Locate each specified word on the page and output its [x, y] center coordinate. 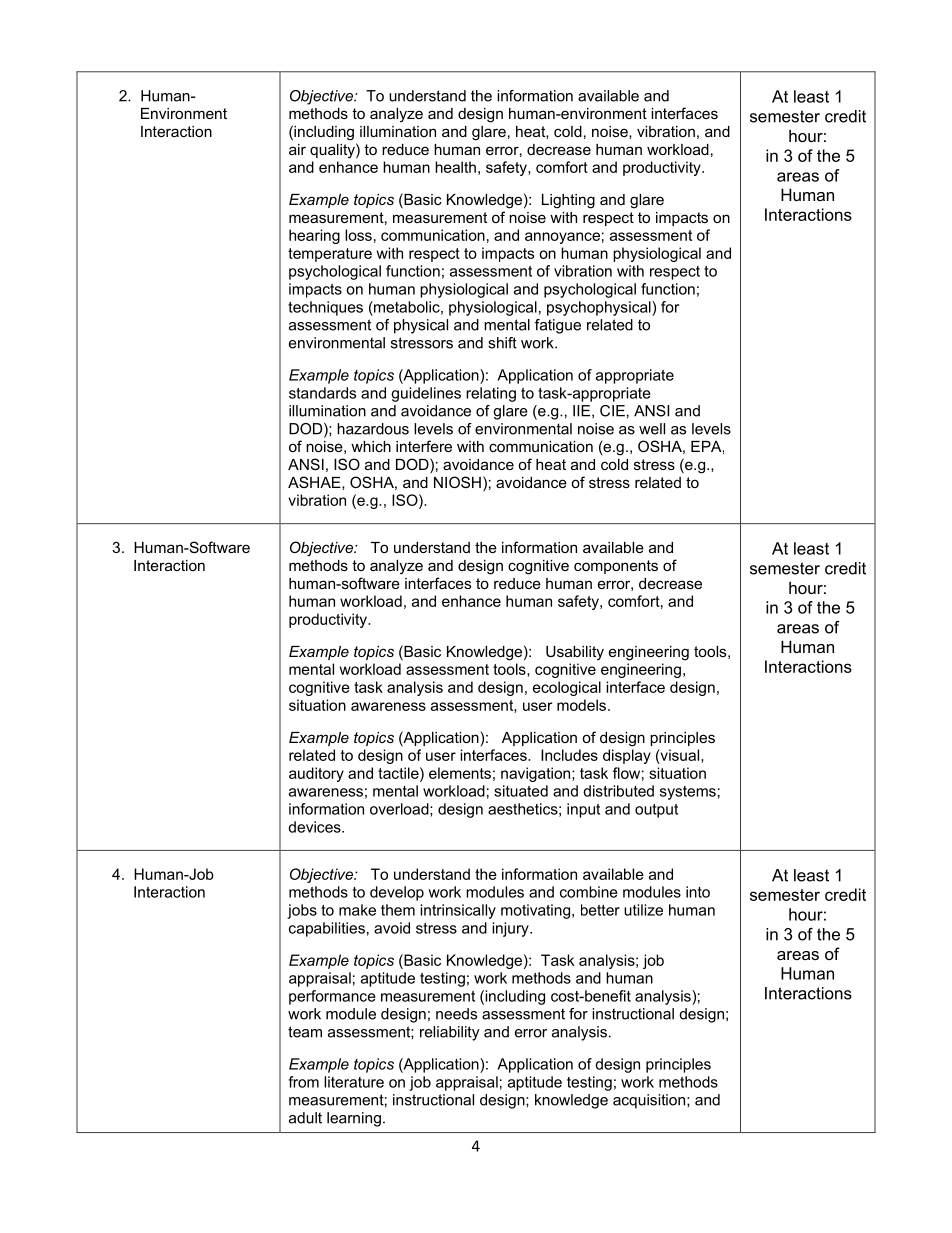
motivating [535, 911]
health [455, 167]
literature [354, 1082]
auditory [316, 774]
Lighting [568, 201]
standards [322, 393]
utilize [643, 910]
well [652, 429]
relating [491, 394]
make [357, 910]
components [616, 567]
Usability [575, 653]
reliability [450, 1033]
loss [358, 235]
